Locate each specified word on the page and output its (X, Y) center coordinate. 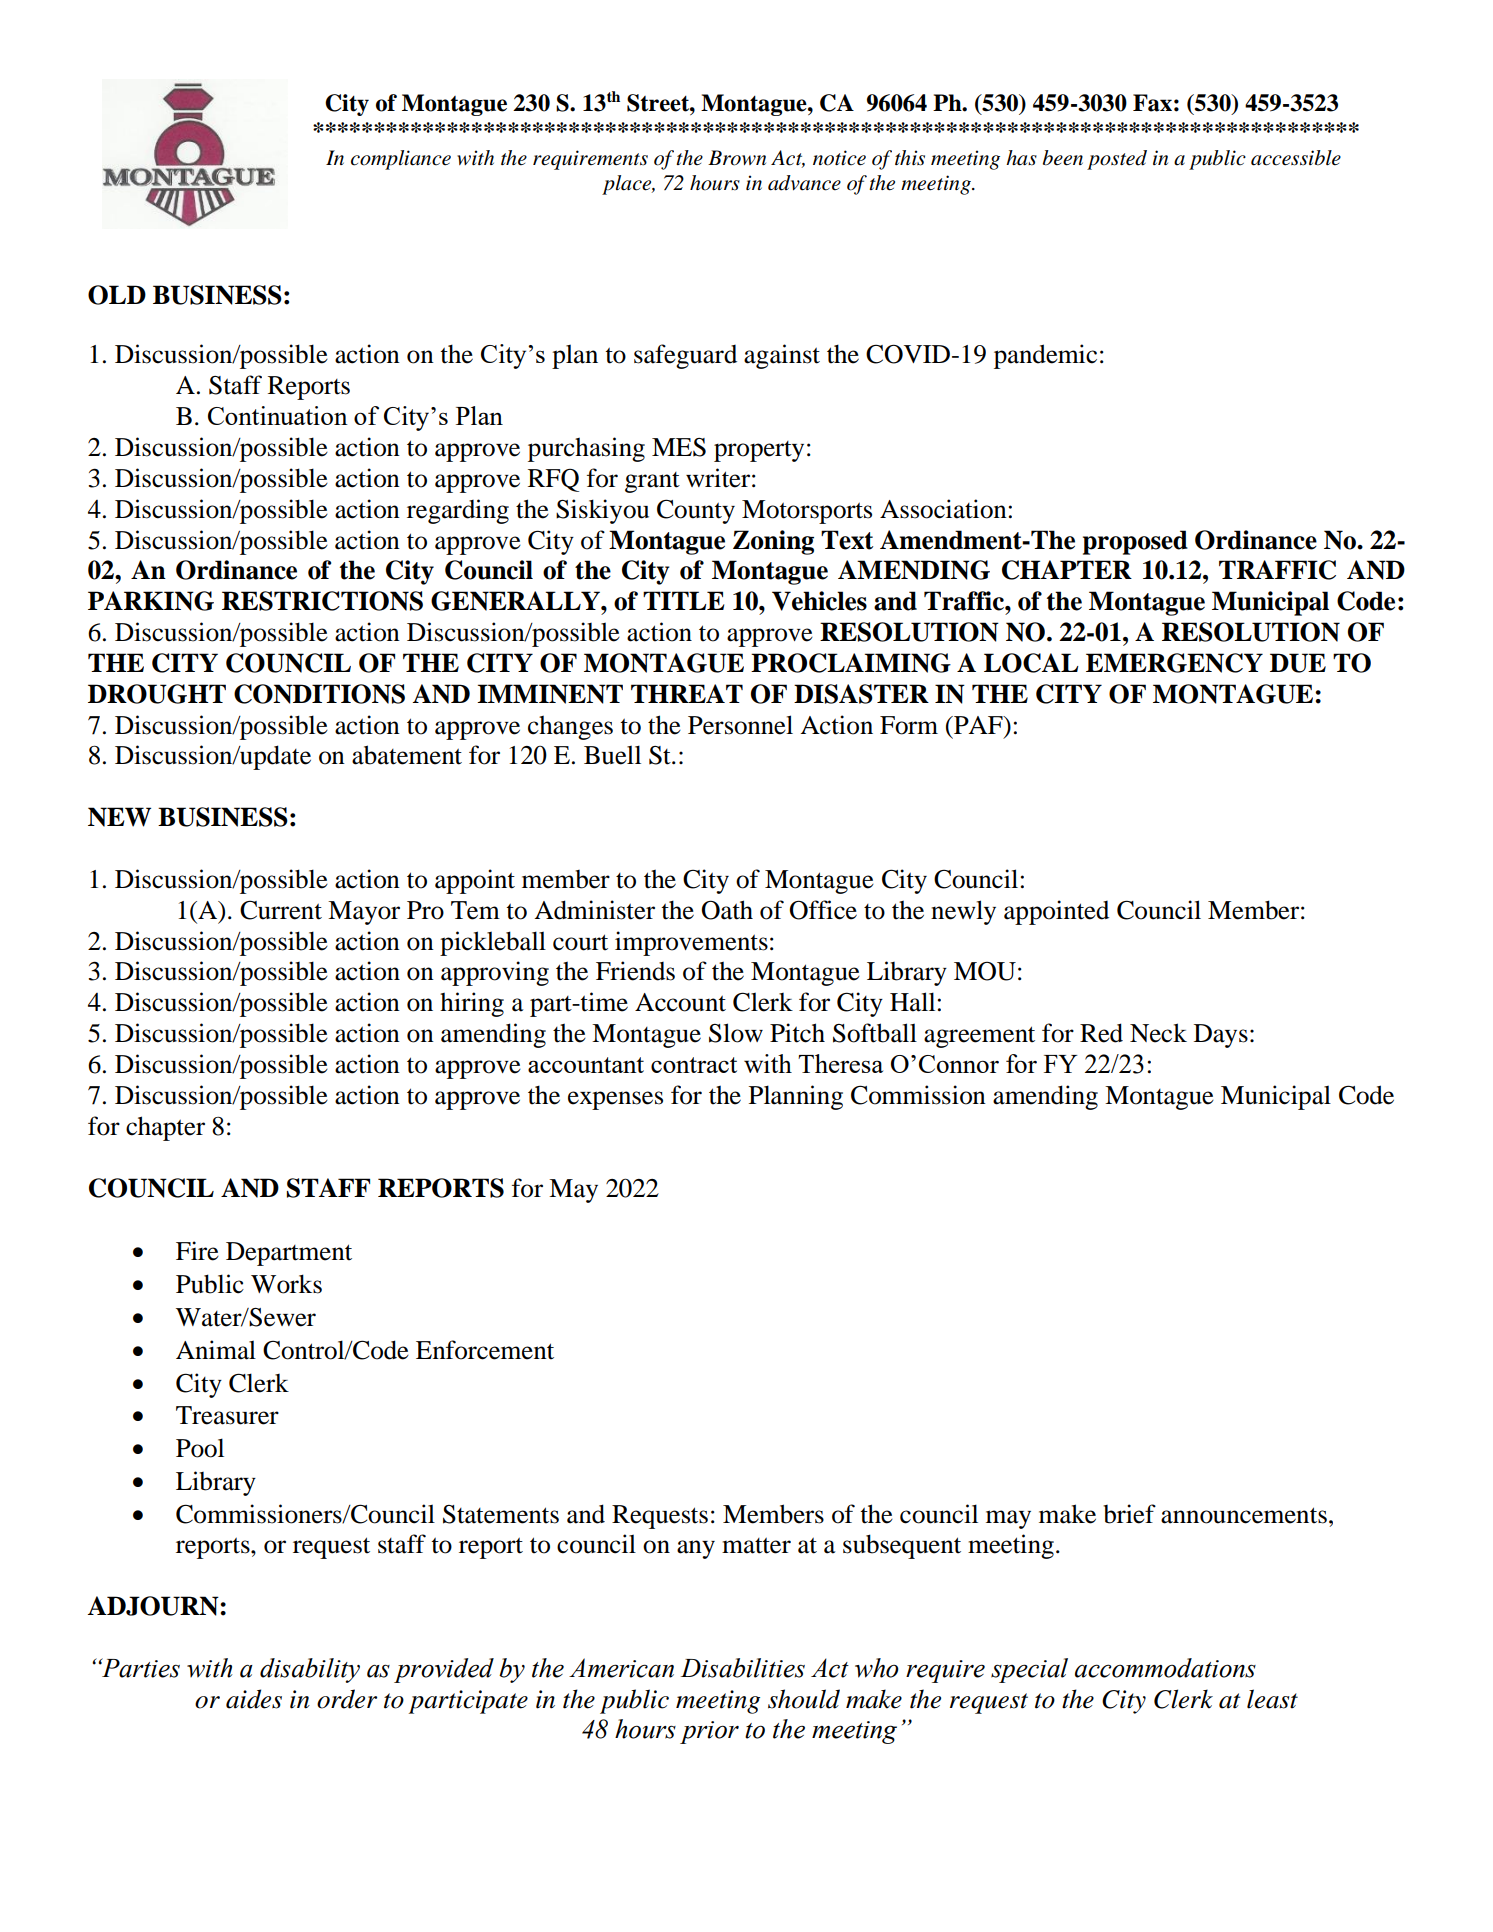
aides (254, 1699)
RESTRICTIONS (322, 601)
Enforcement (485, 1350)
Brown (737, 158)
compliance (401, 160)
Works (286, 1284)
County (696, 511)
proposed (1135, 542)
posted (1117, 160)
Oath (727, 910)
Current (281, 910)
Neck (1158, 1033)
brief (1129, 1514)
